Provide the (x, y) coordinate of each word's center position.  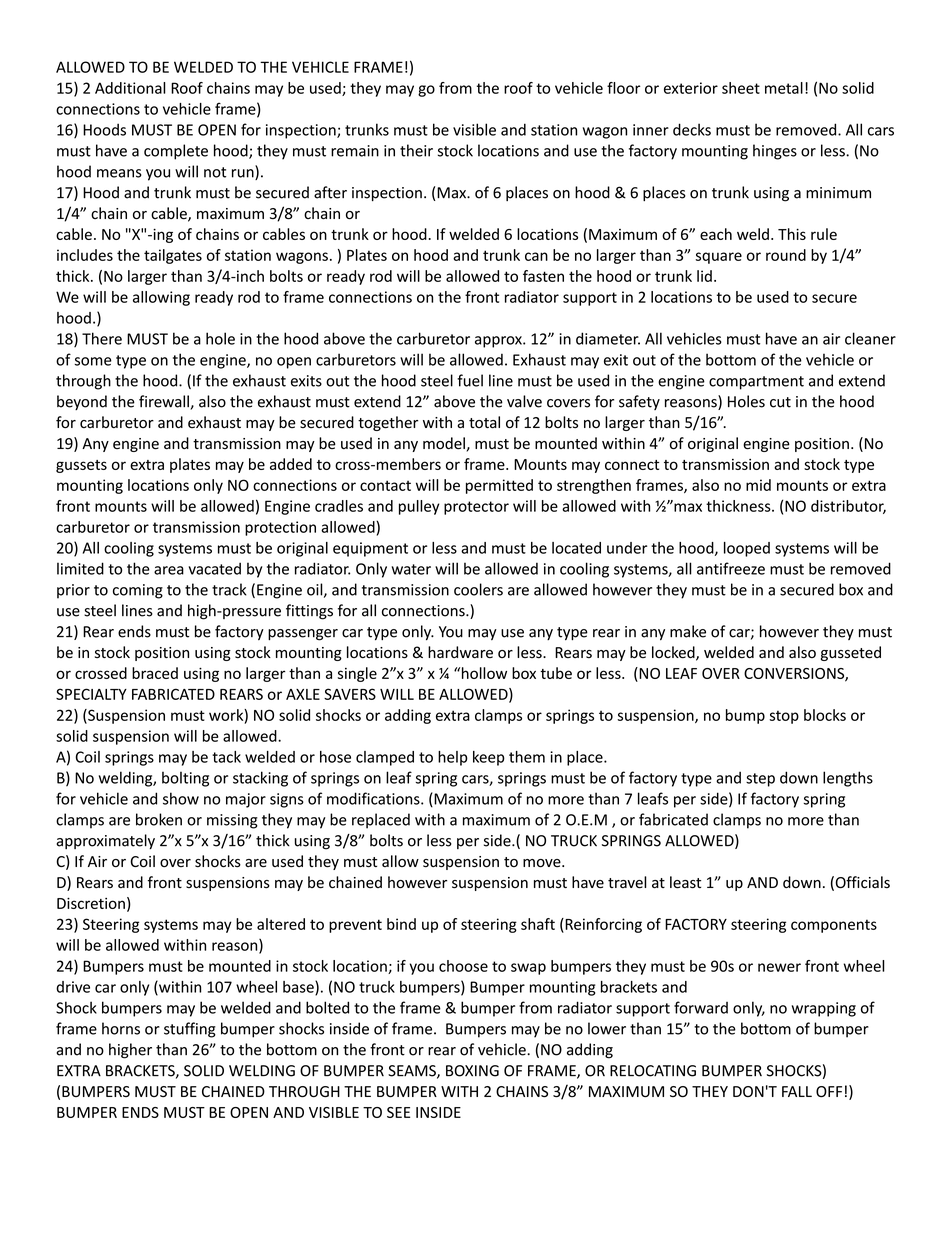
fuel (470, 380)
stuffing (190, 1030)
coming (138, 591)
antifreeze (731, 568)
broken (159, 819)
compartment (756, 383)
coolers (478, 589)
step (760, 780)
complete (176, 152)
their (416, 150)
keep (489, 758)
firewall (165, 402)
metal (784, 88)
